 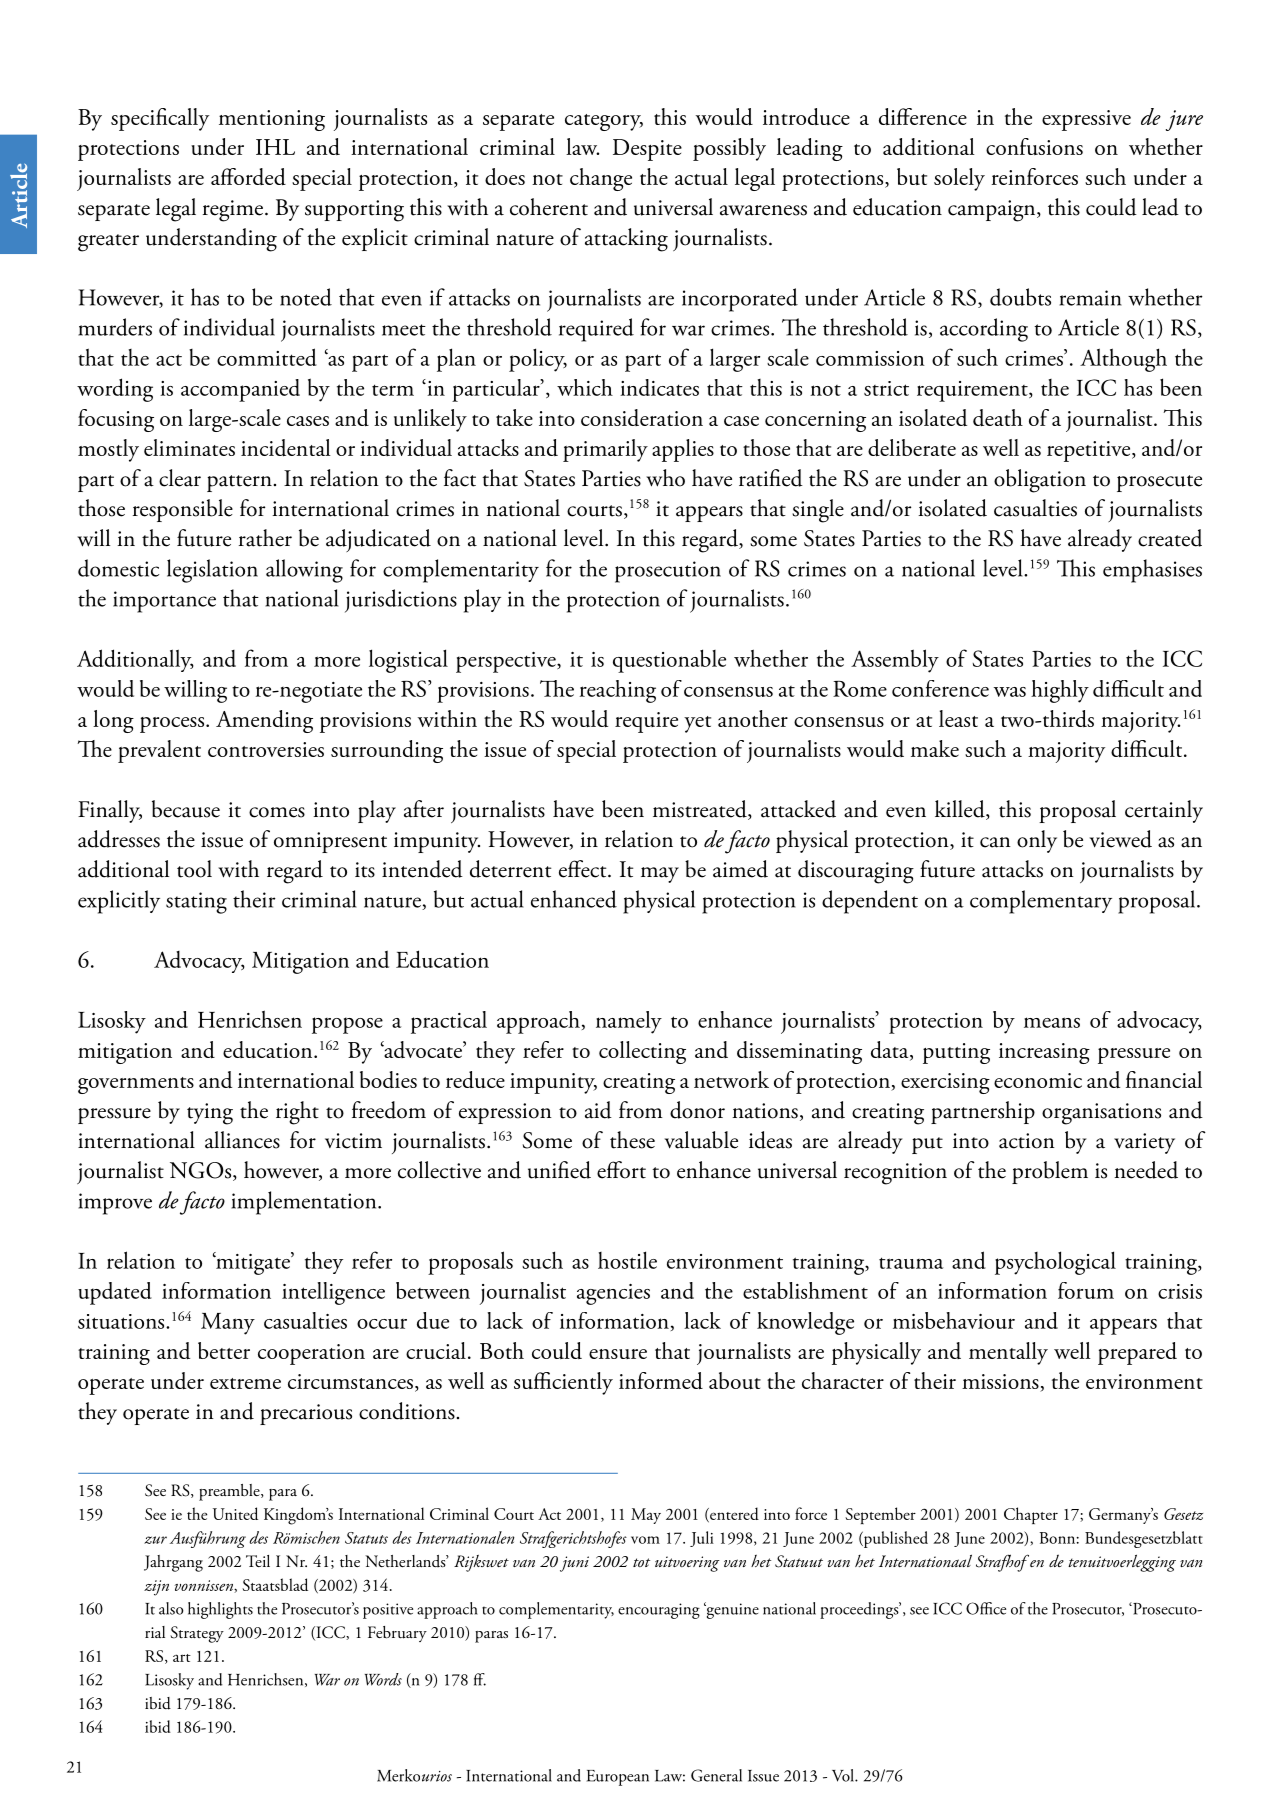 What do you see at coordinates (629, 1022) in the page?
I see `namely` at bounding box center [629, 1022].
